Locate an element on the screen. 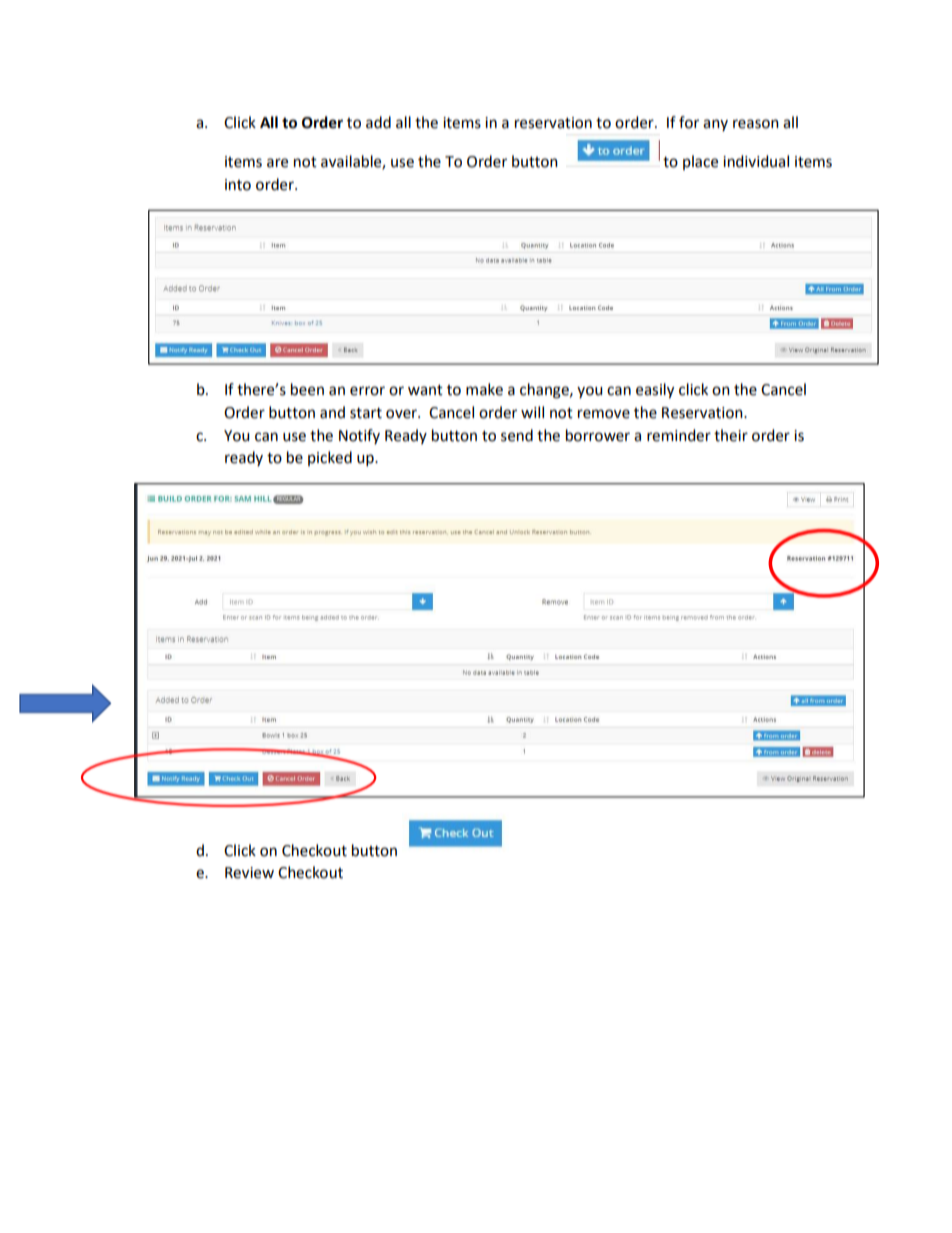 The image size is (952, 1233). reminder is located at coordinates (679, 435).
